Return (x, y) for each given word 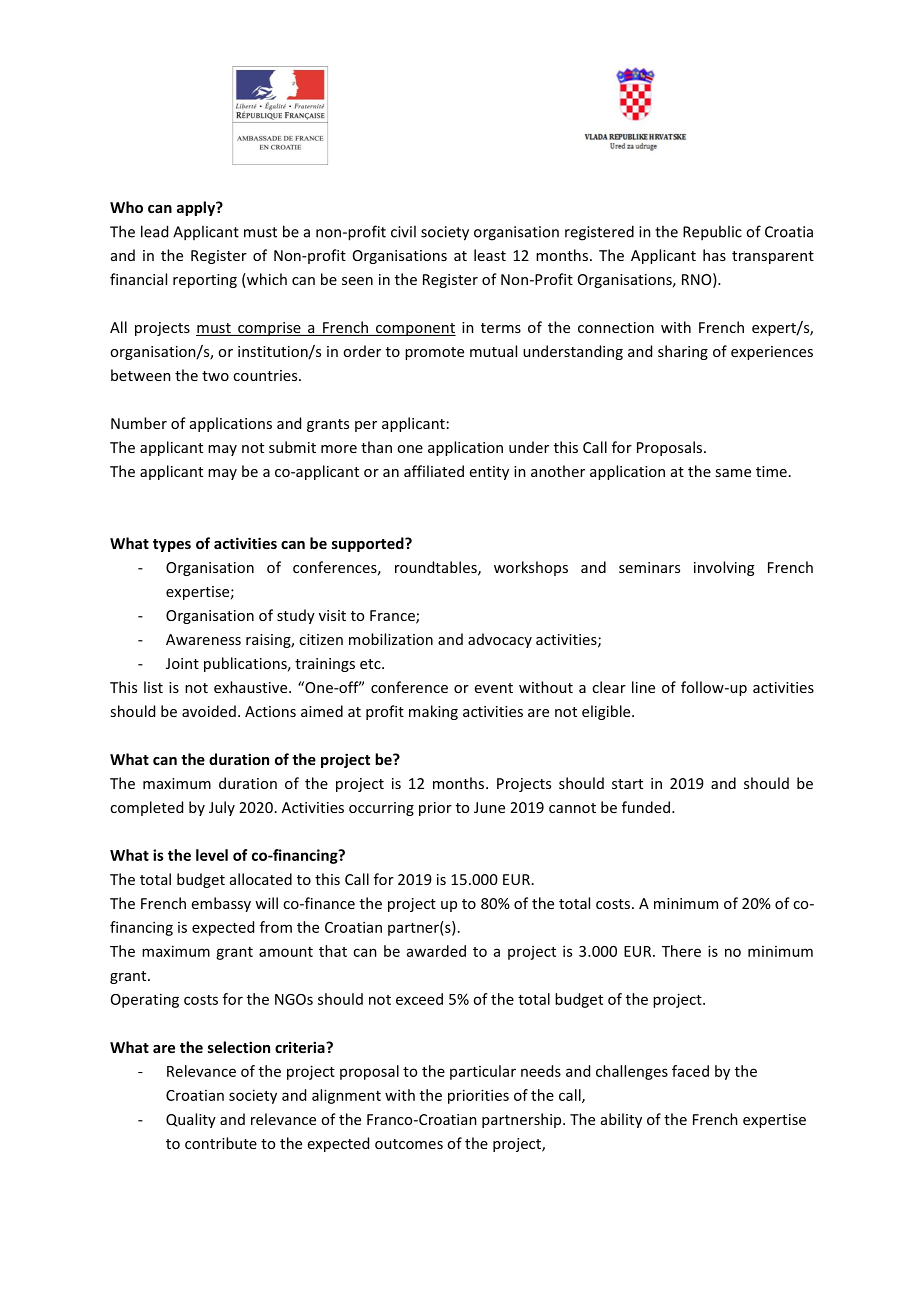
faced (690, 1071)
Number (139, 423)
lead (154, 231)
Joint (182, 663)
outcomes (409, 1144)
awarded (436, 951)
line (643, 687)
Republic (712, 233)
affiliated (434, 471)
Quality (191, 1120)
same (733, 473)
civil (403, 231)
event (494, 688)
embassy (221, 904)
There (681, 951)
